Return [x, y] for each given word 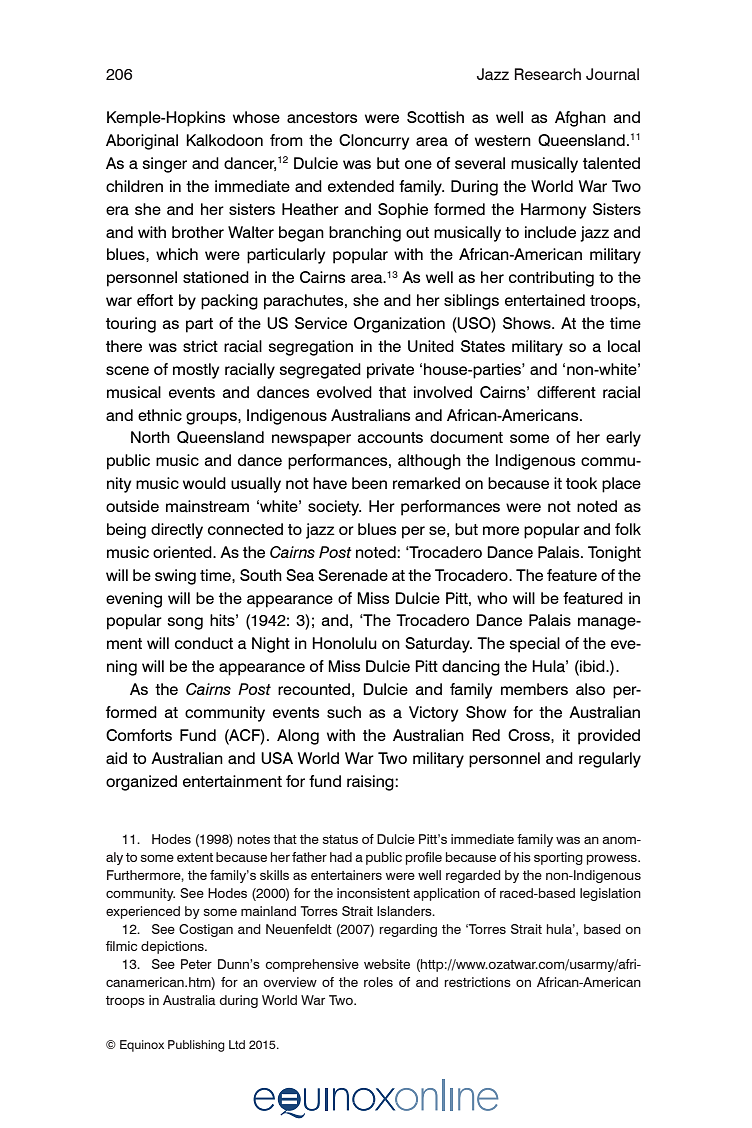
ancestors [322, 118]
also [590, 689]
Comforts [139, 735]
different [566, 392]
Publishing [196, 1046]
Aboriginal [142, 142]
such [344, 712]
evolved [344, 392]
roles [378, 982]
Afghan [580, 119]
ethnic [160, 415]
